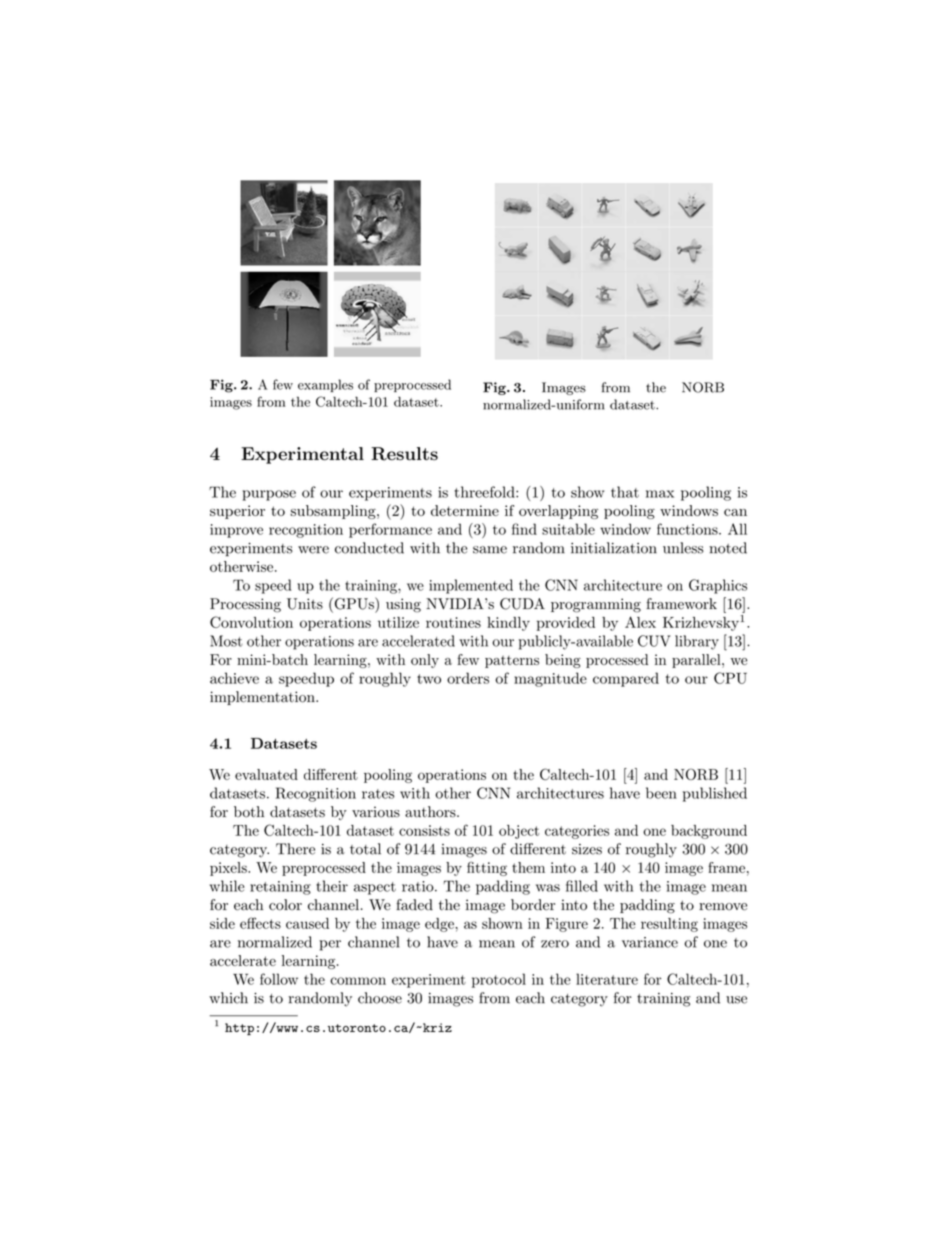 The image size is (952, 1233). What do you see at coordinates (660, 494) in the page?
I see `max` at bounding box center [660, 494].
